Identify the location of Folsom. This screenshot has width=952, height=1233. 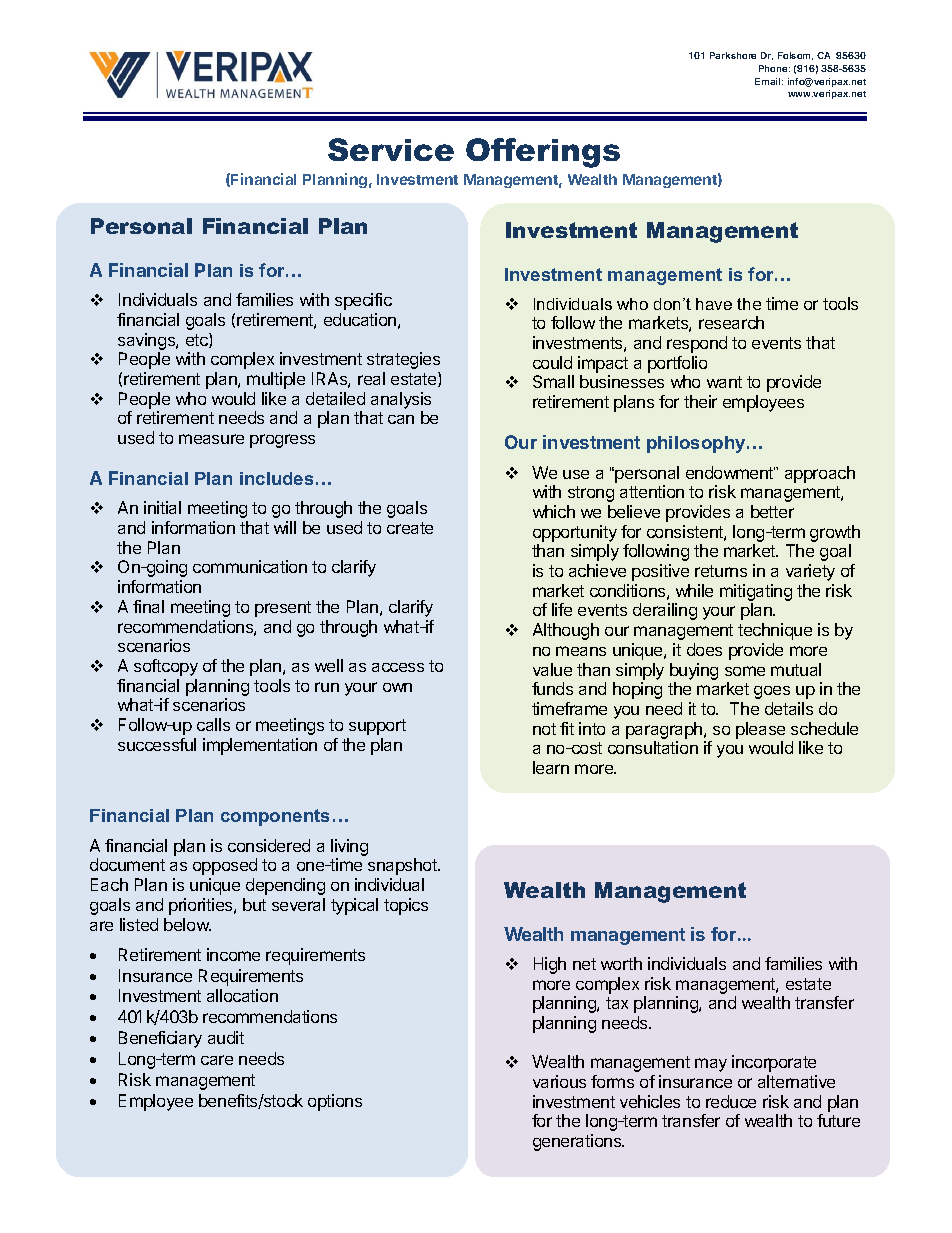
(795, 56).
